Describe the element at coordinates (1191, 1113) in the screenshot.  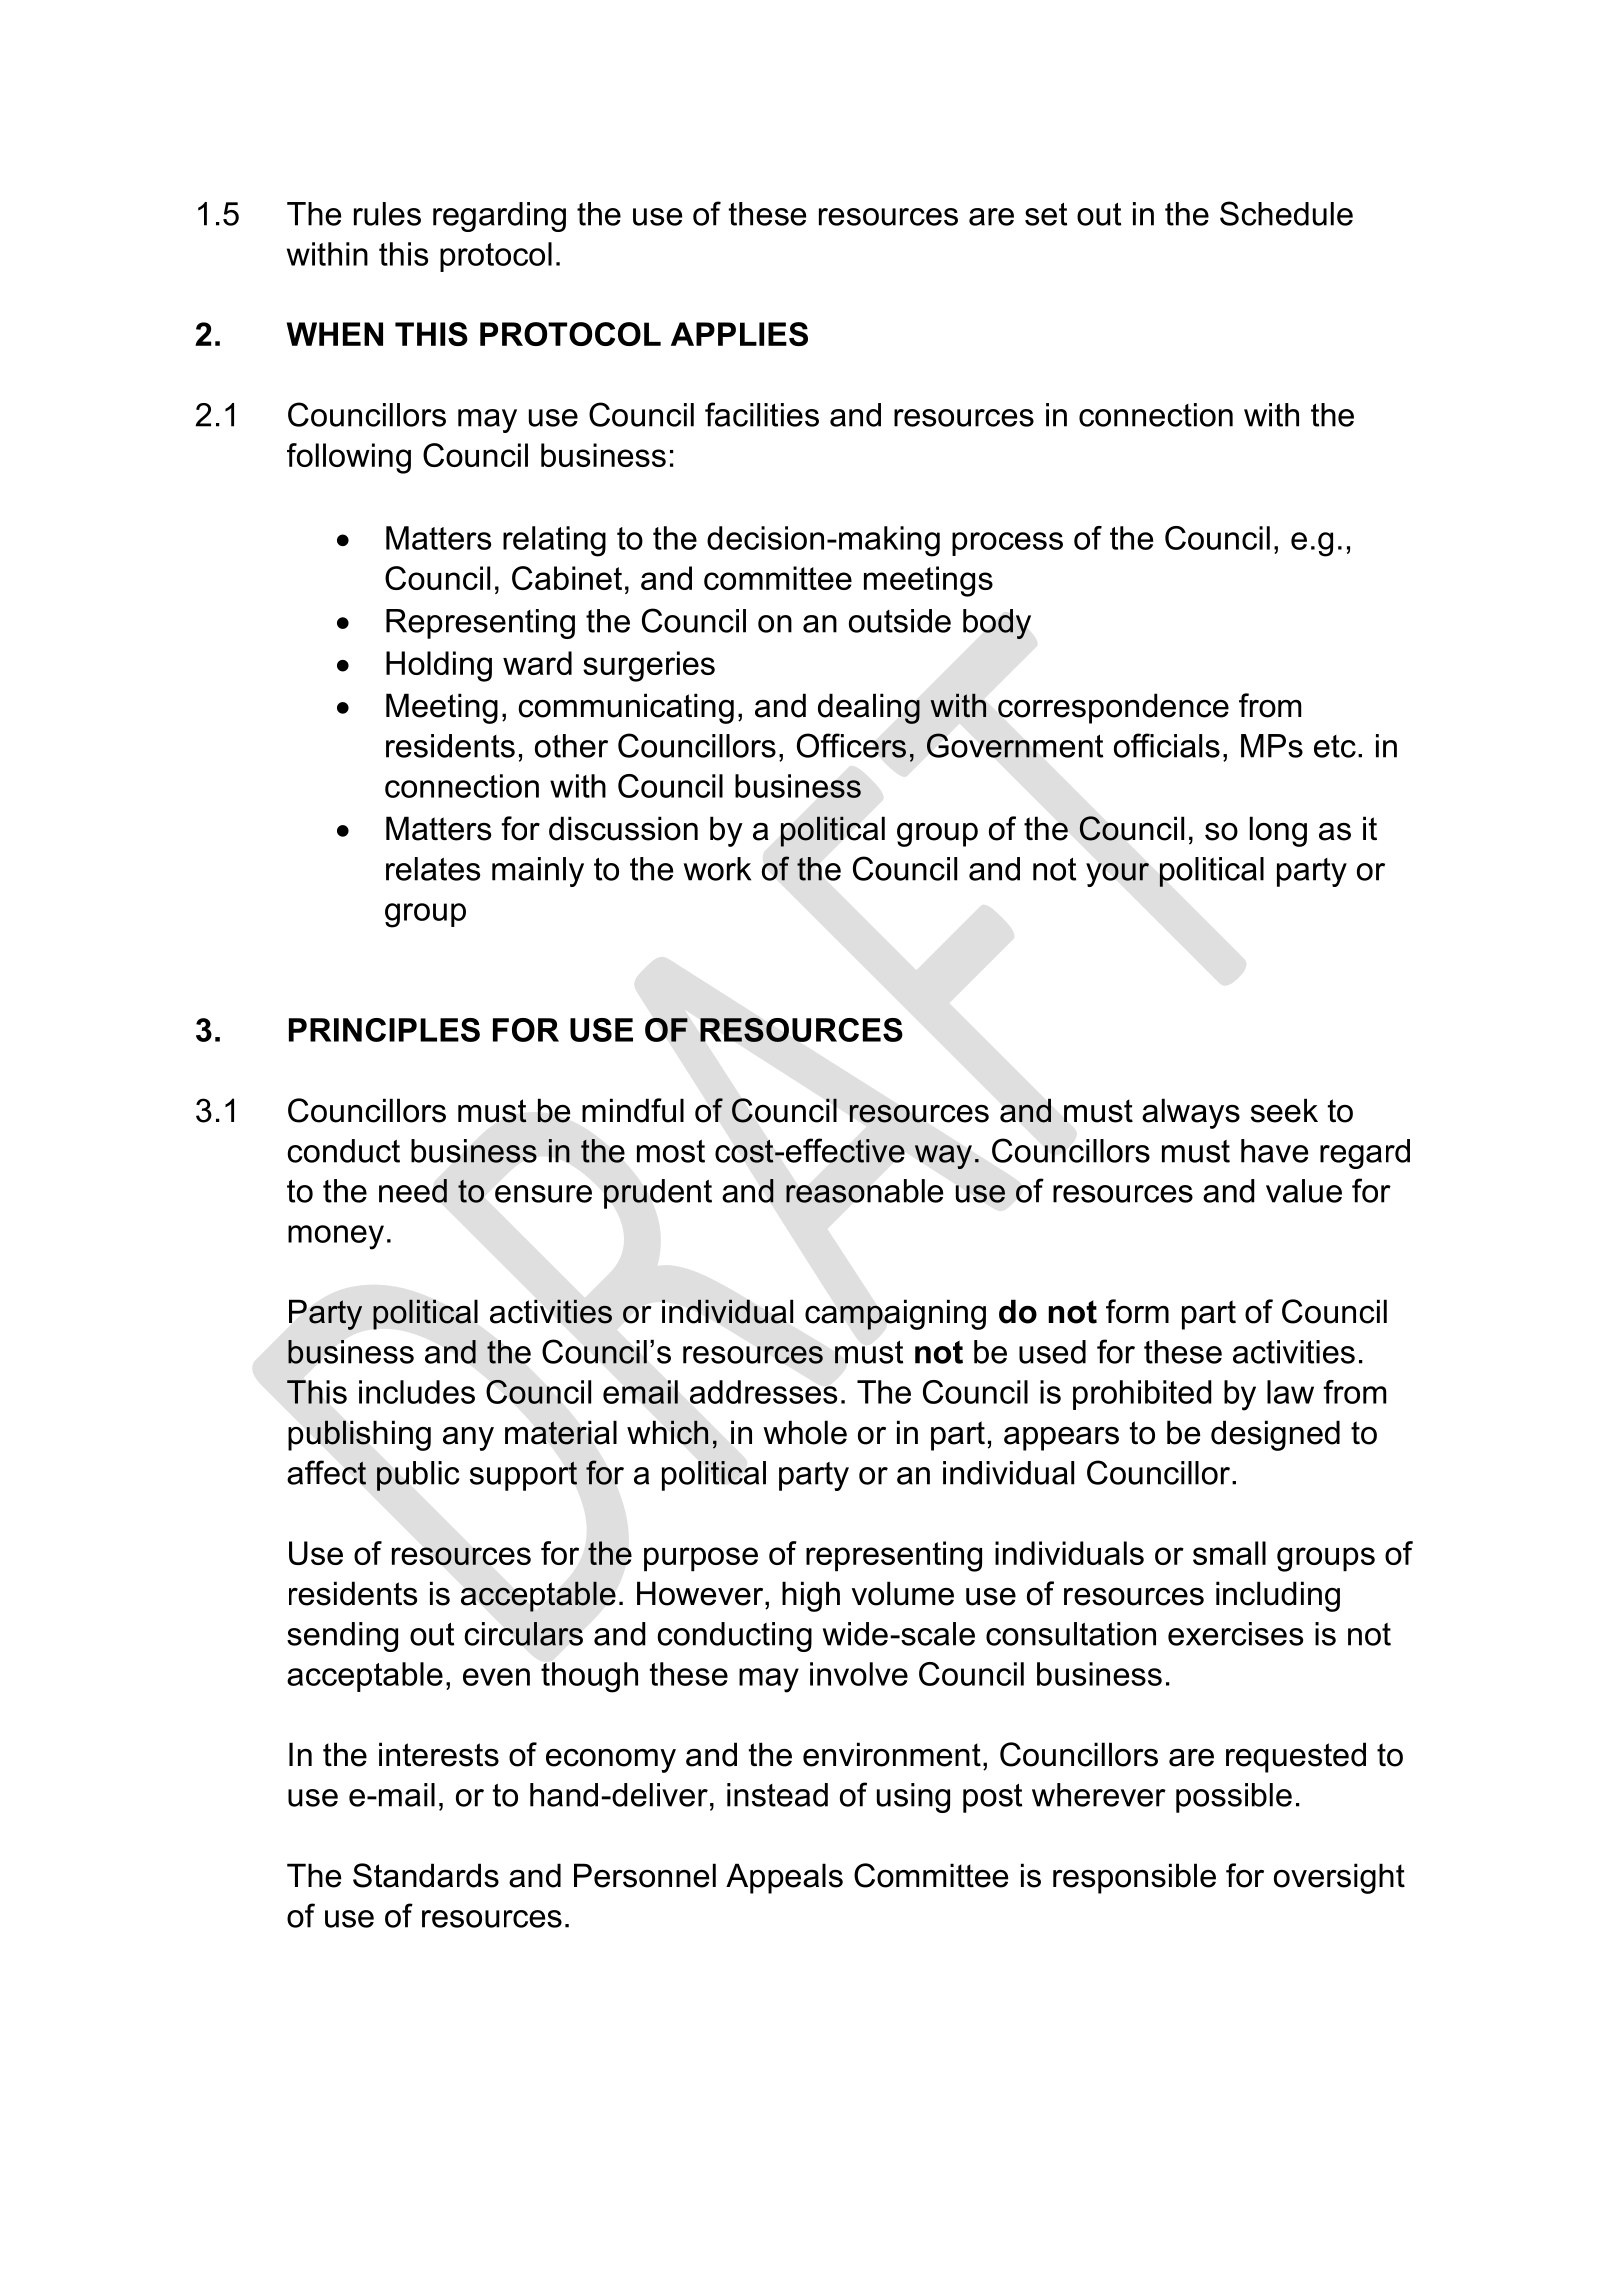
I see `always` at that location.
